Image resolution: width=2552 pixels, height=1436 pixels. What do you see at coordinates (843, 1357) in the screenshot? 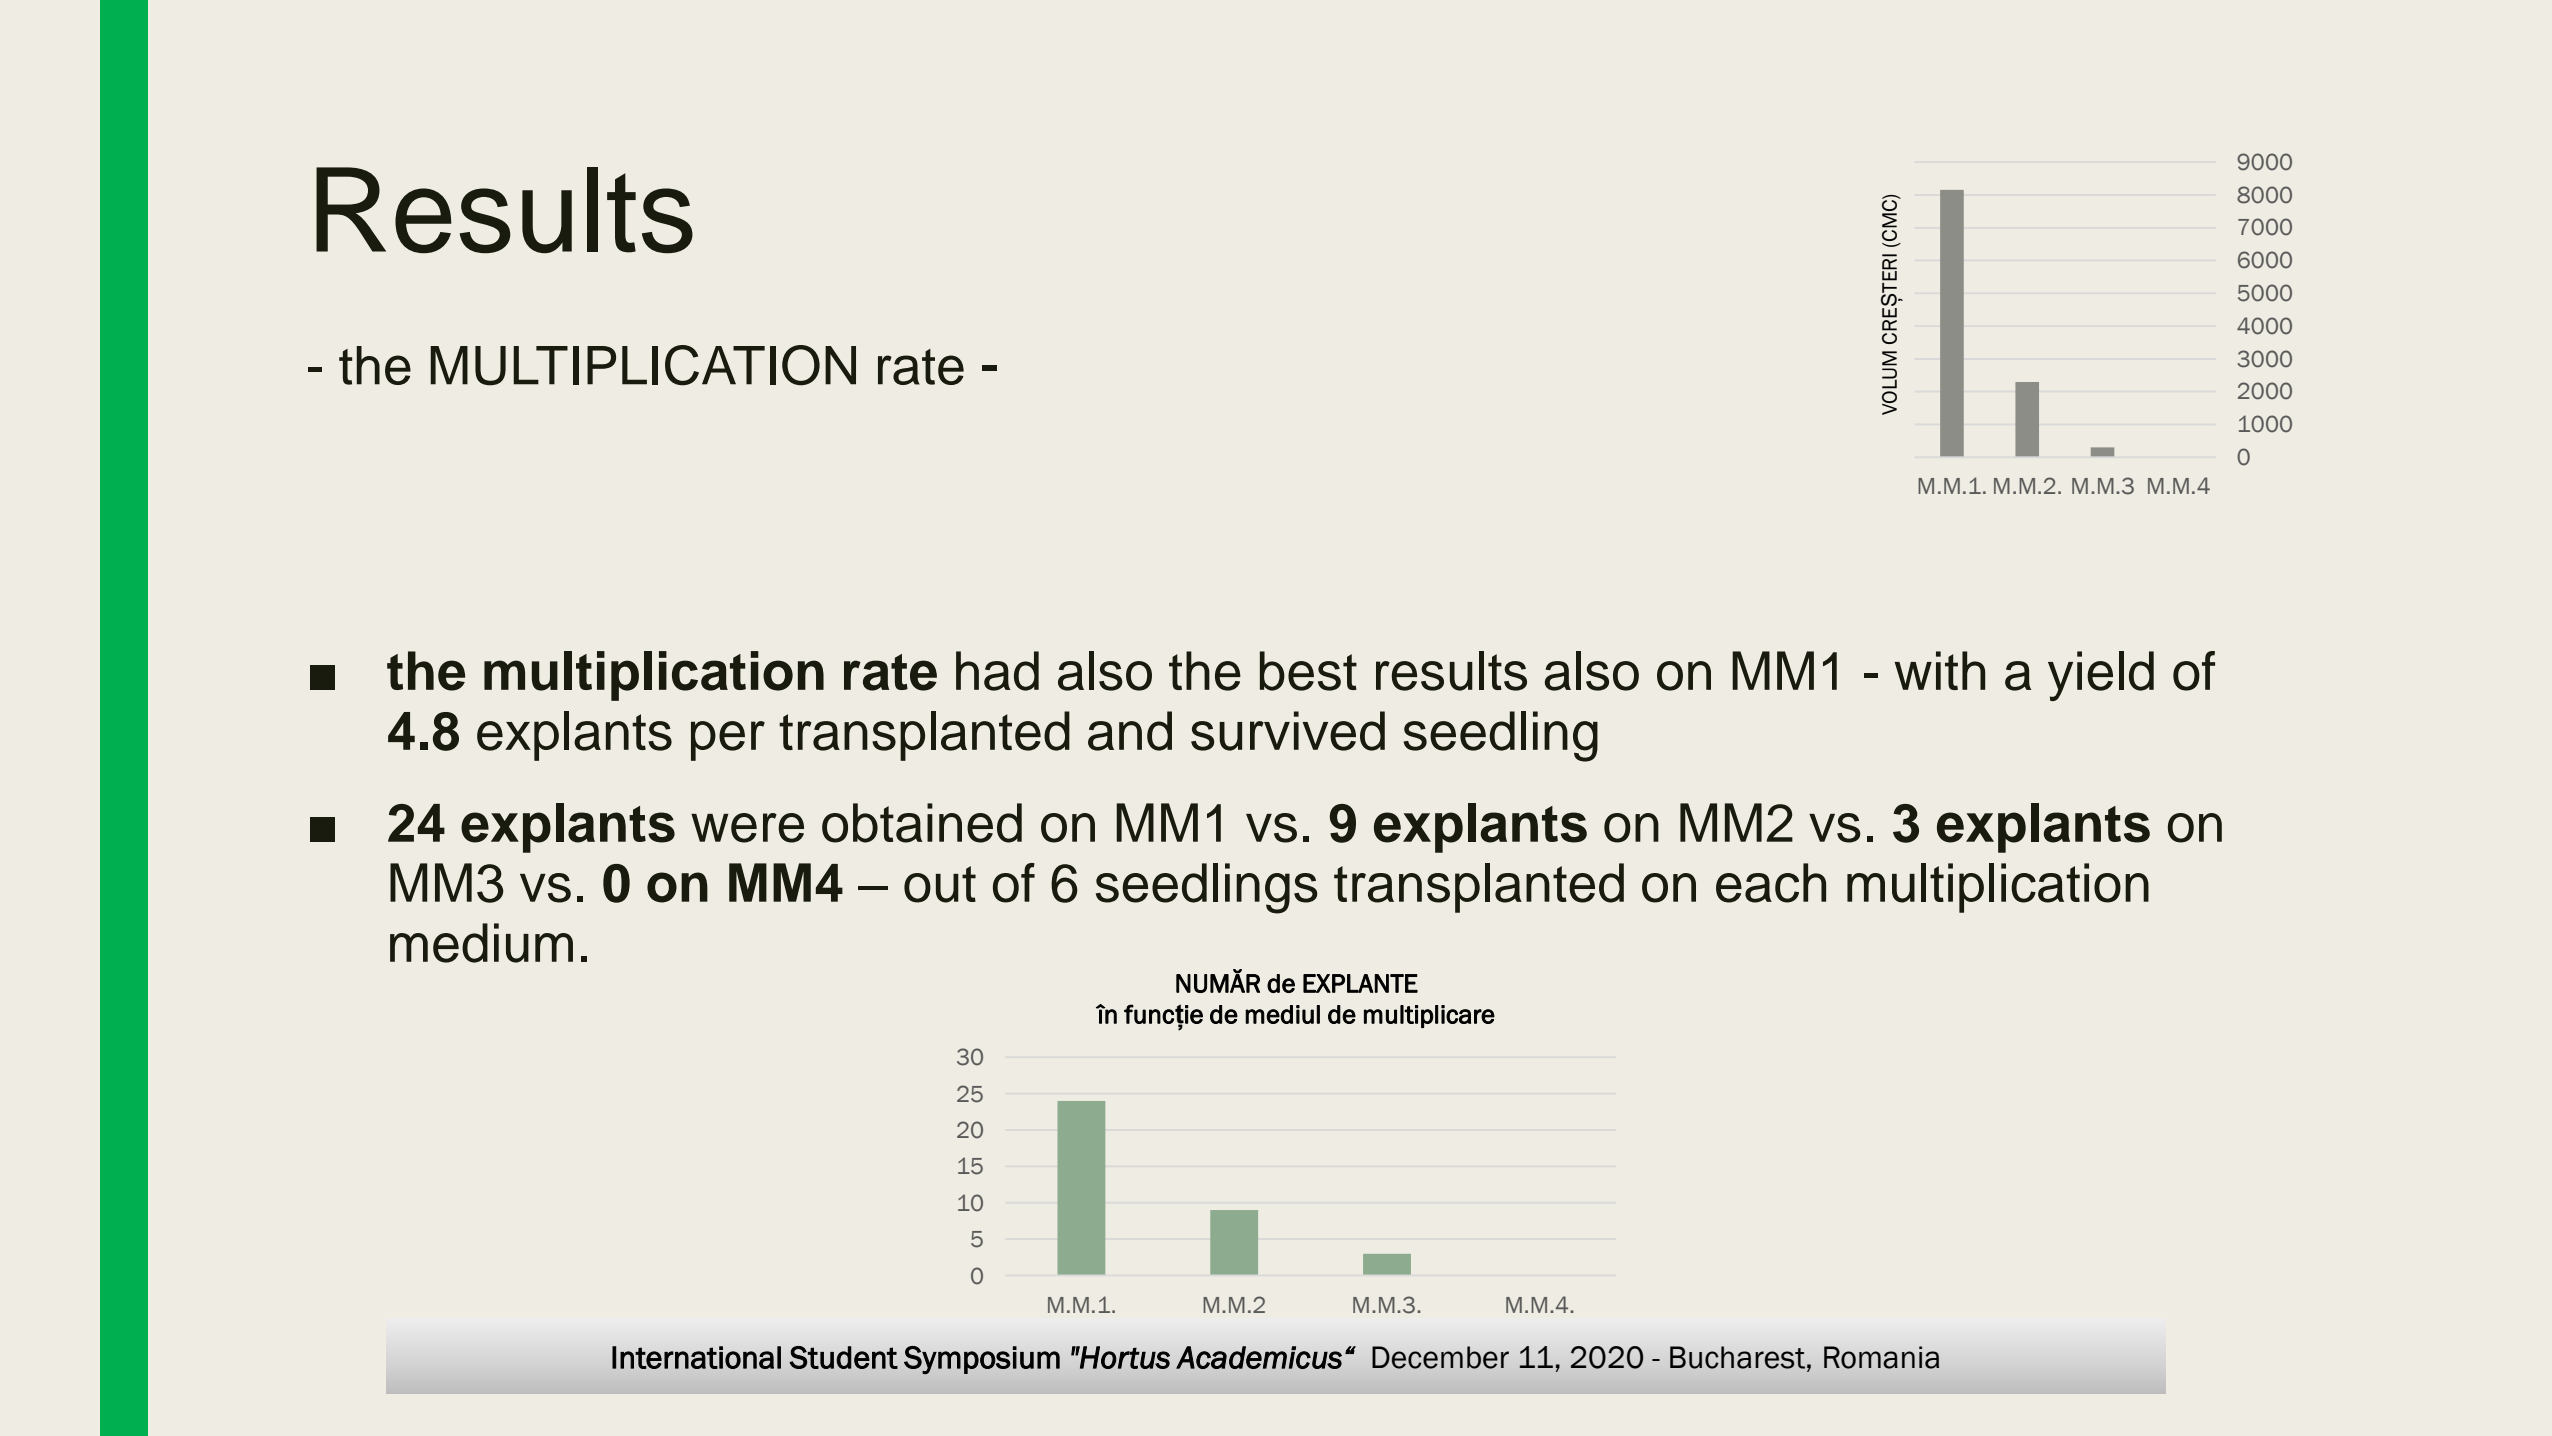
I see `Student` at bounding box center [843, 1357].
